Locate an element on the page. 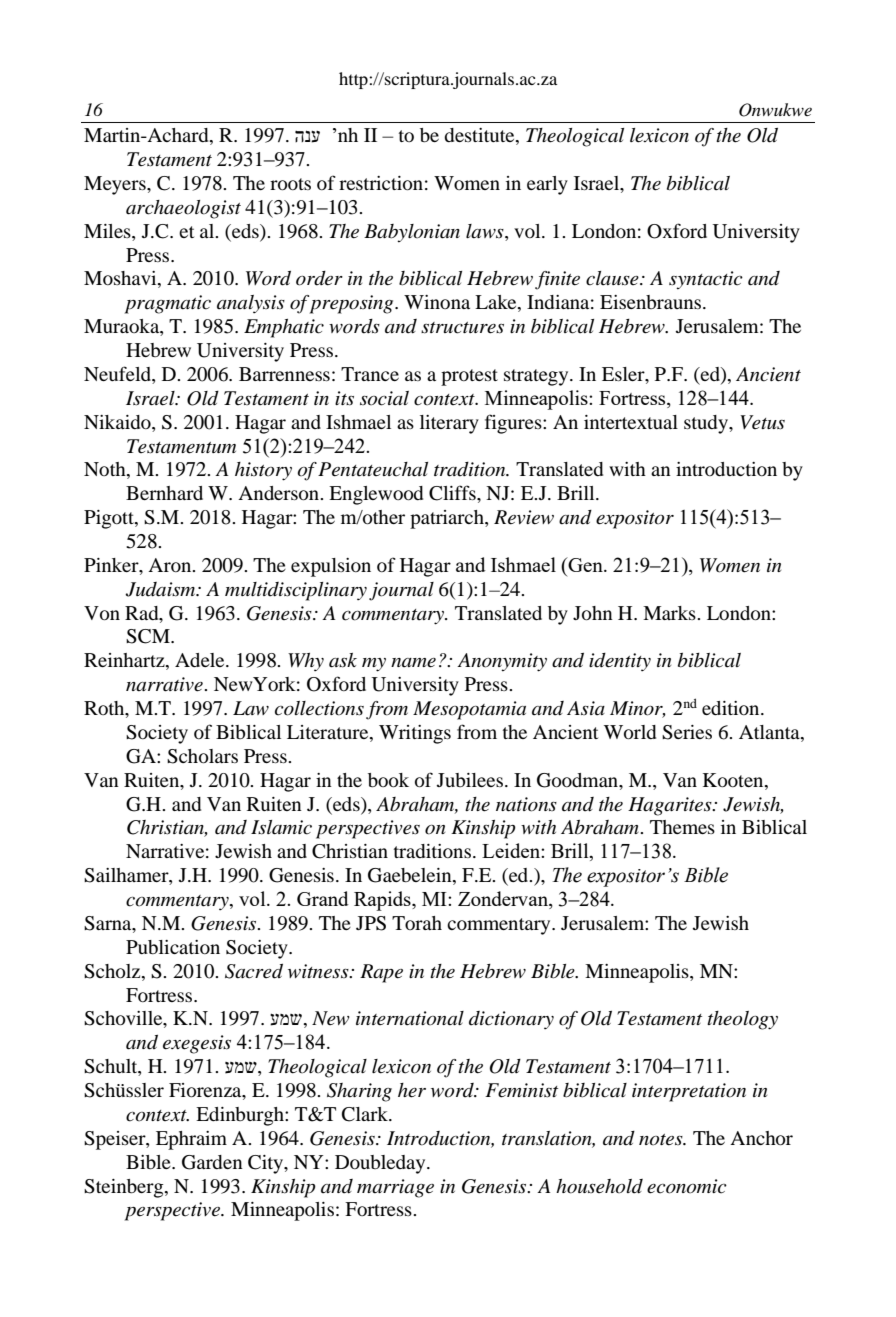  Themes is located at coordinates (682, 827).
